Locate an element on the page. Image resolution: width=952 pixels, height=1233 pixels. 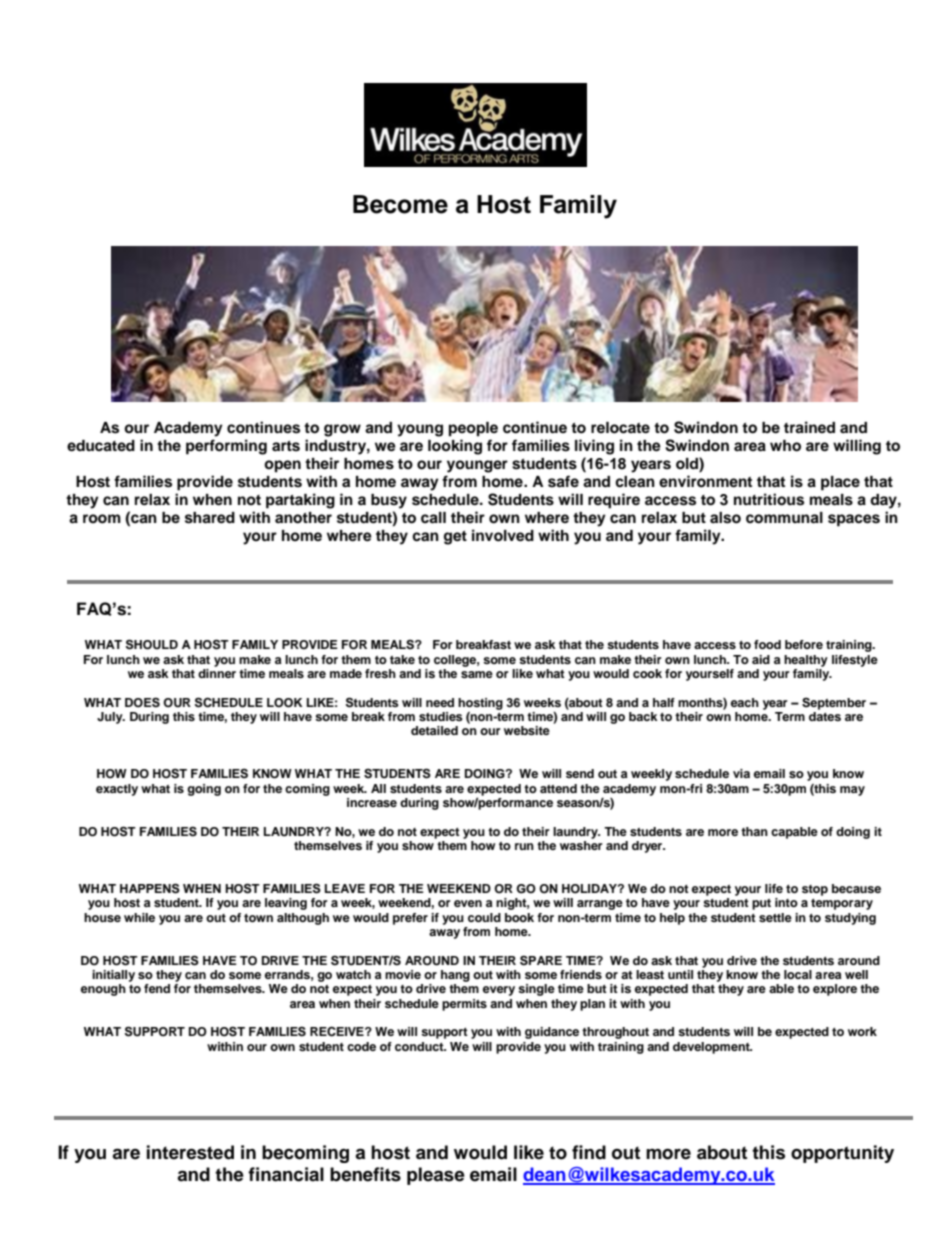
while is located at coordinates (139, 917).
